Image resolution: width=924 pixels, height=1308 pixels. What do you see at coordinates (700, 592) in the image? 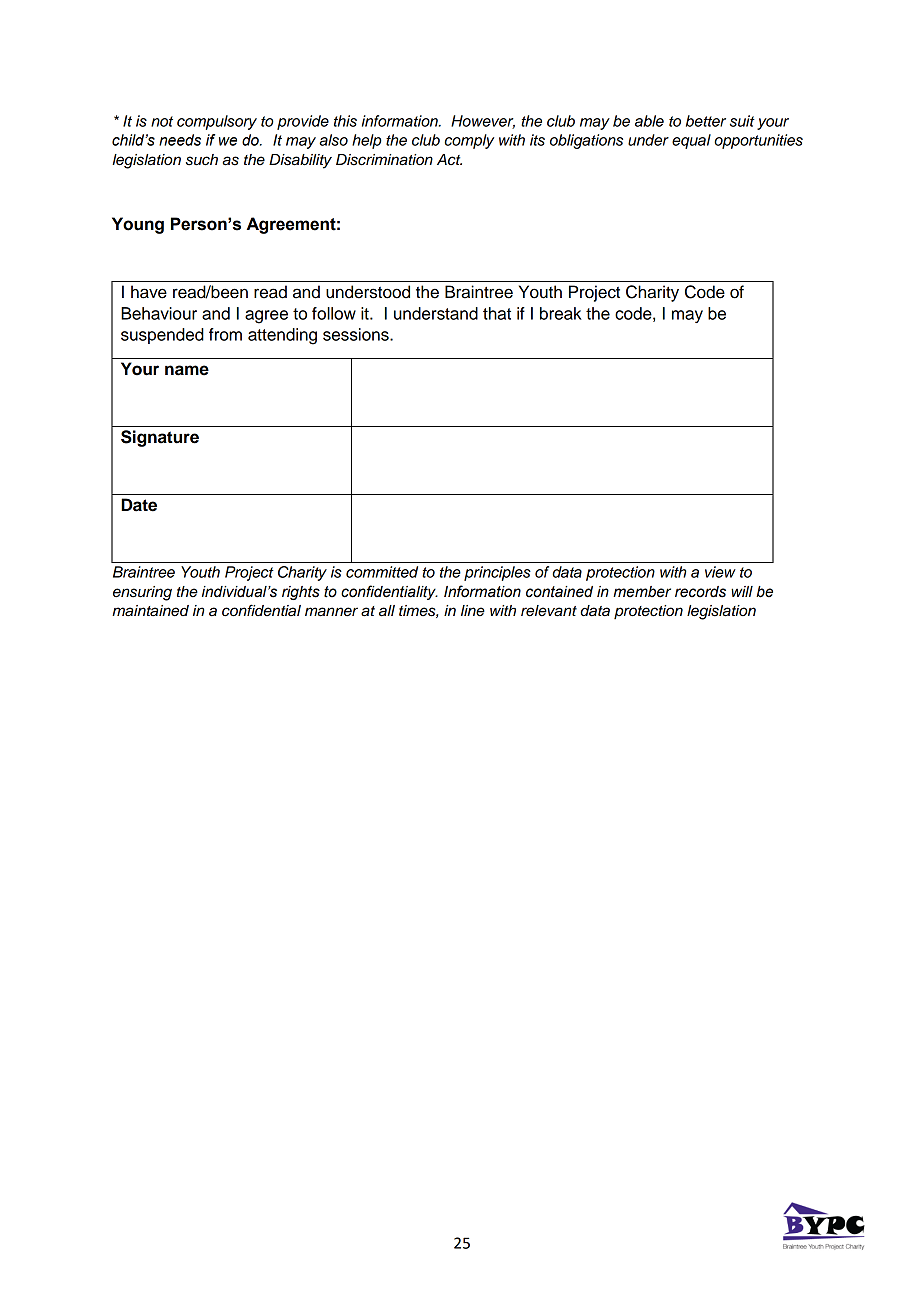
I see `records` at bounding box center [700, 592].
